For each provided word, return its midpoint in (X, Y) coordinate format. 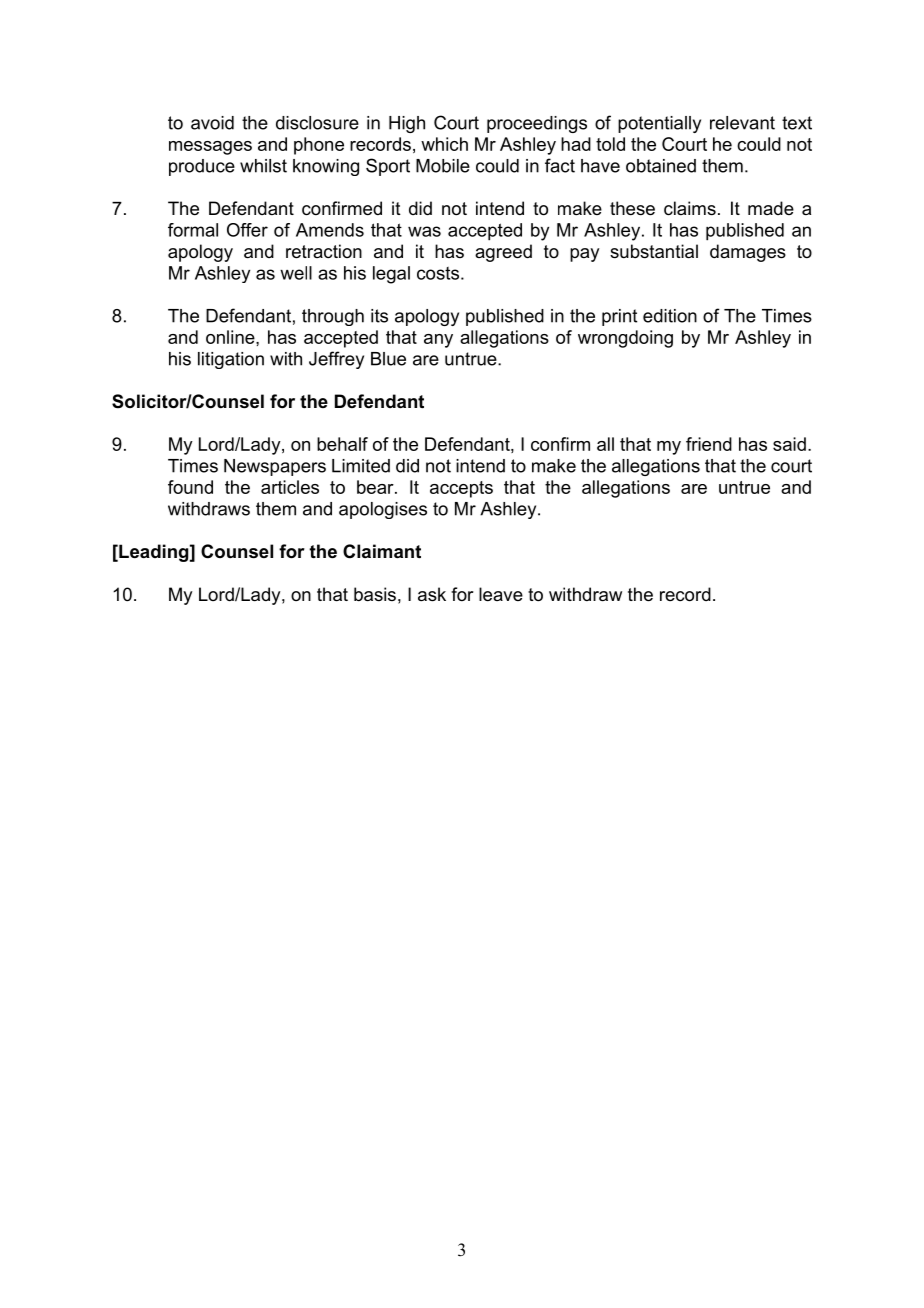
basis (375, 594)
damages (748, 253)
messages (210, 148)
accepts (461, 489)
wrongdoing (625, 339)
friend (709, 444)
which (444, 144)
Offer (247, 230)
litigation (231, 360)
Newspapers (275, 467)
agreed (503, 253)
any (438, 341)
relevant (742, 123)
